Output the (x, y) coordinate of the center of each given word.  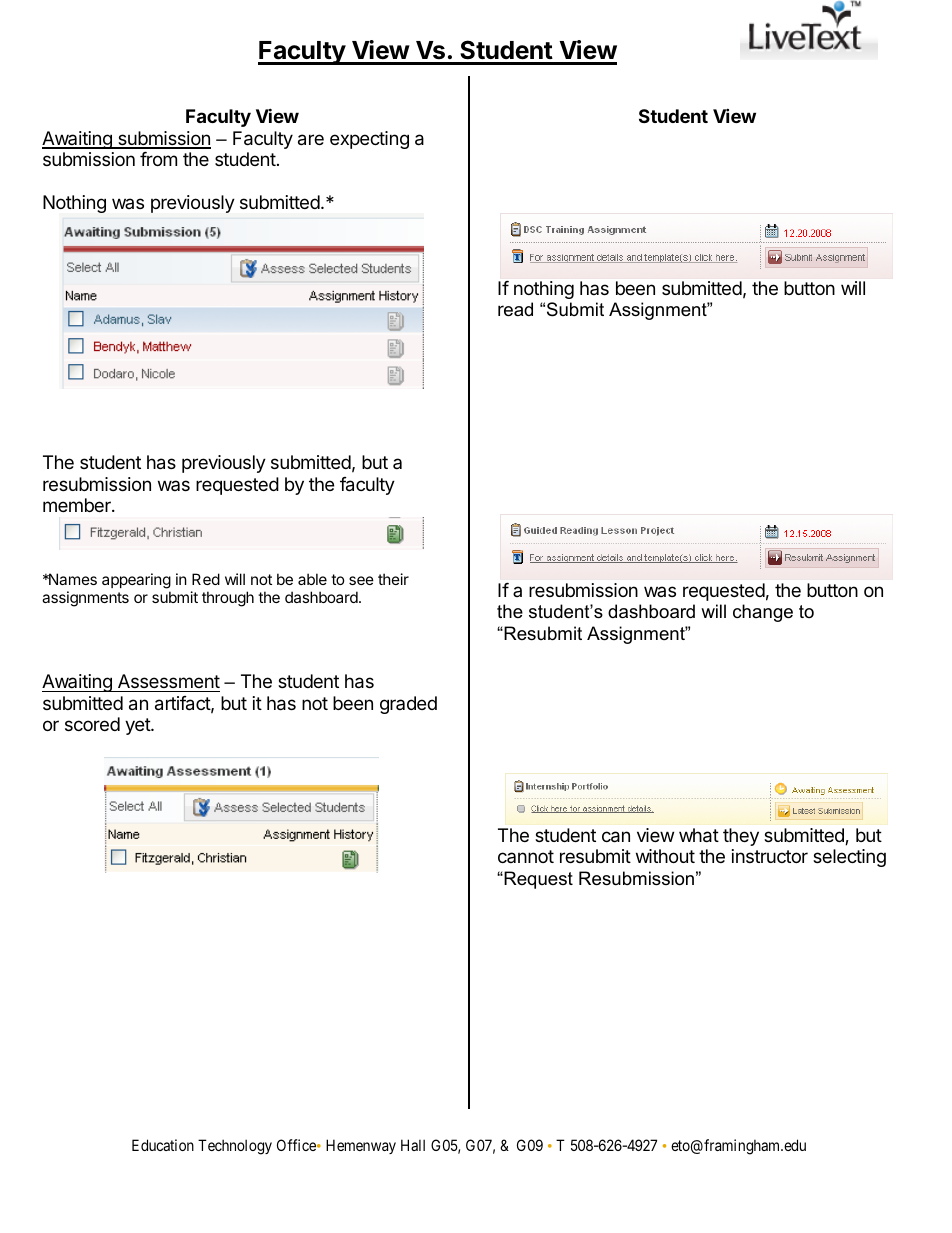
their (393, 579)
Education (163, 1145)
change (763, 613)
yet (138, 726)
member (78, 505)
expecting (369, 140)
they (741, 837)
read (515, 309)
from (158, 159)
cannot (526, 856)
